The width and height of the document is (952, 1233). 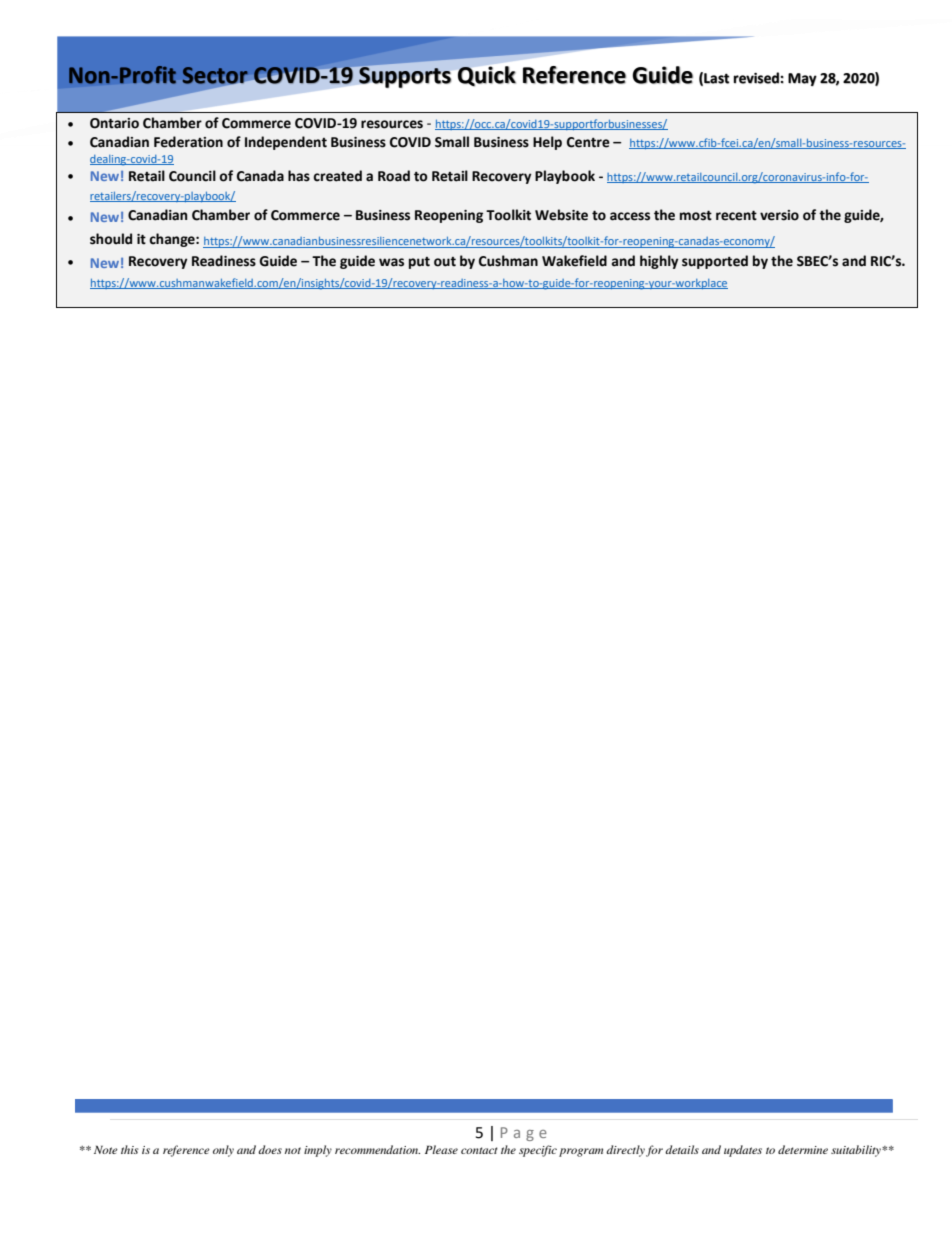 I want to click on out, so click(x=445, y=262).
